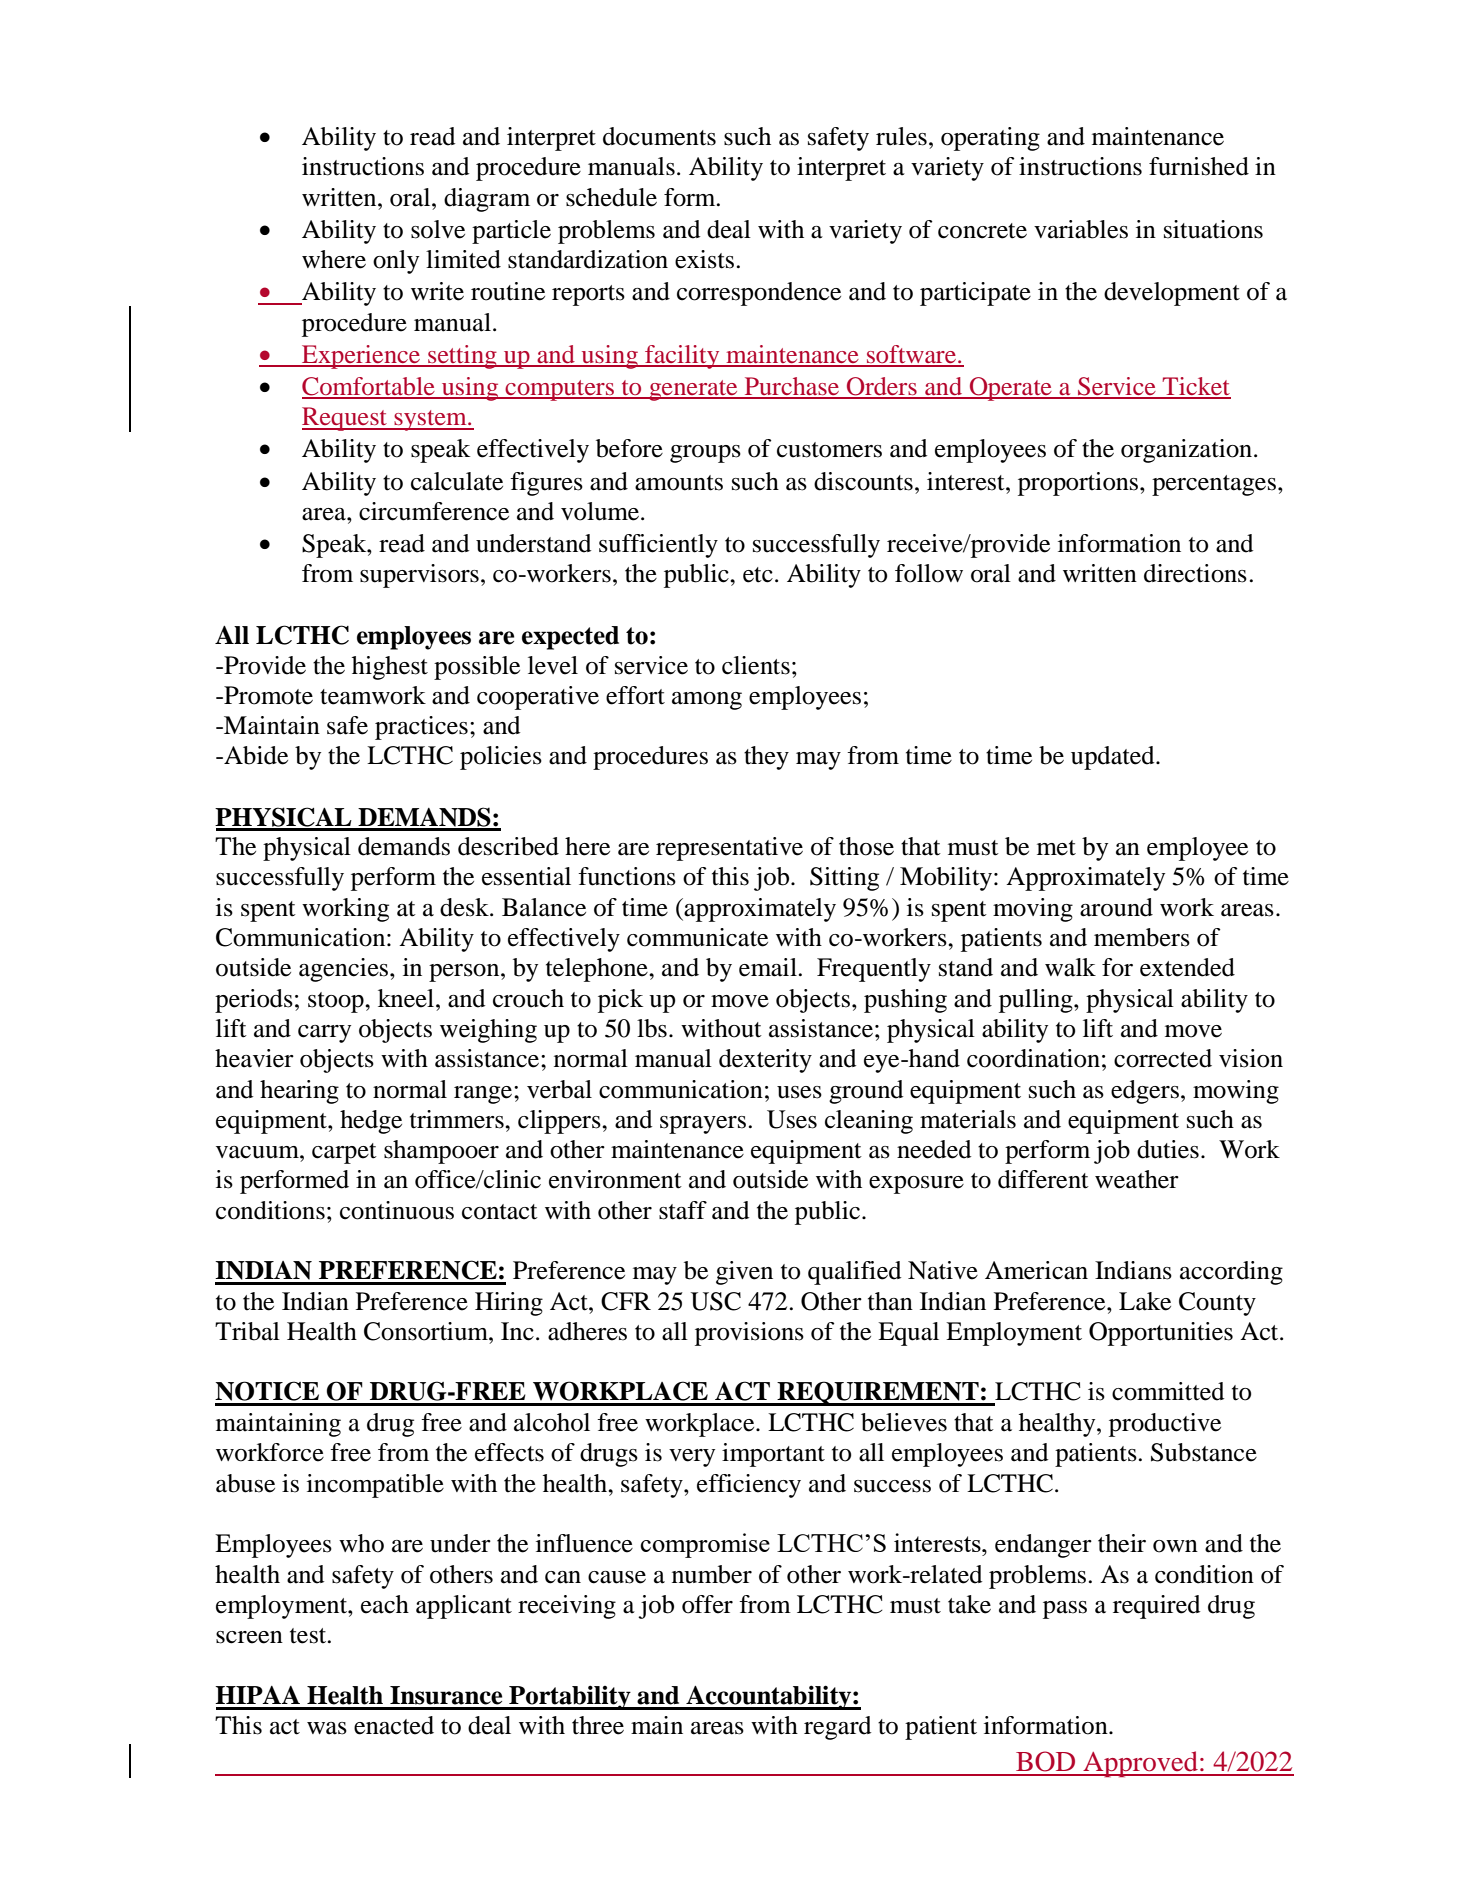 The height and width of the screenshot is (1897, 1466). What do you see at coordinates (394, 1725) in the screenshot?
I see `enacted` at bounding box center [394, 1725].
